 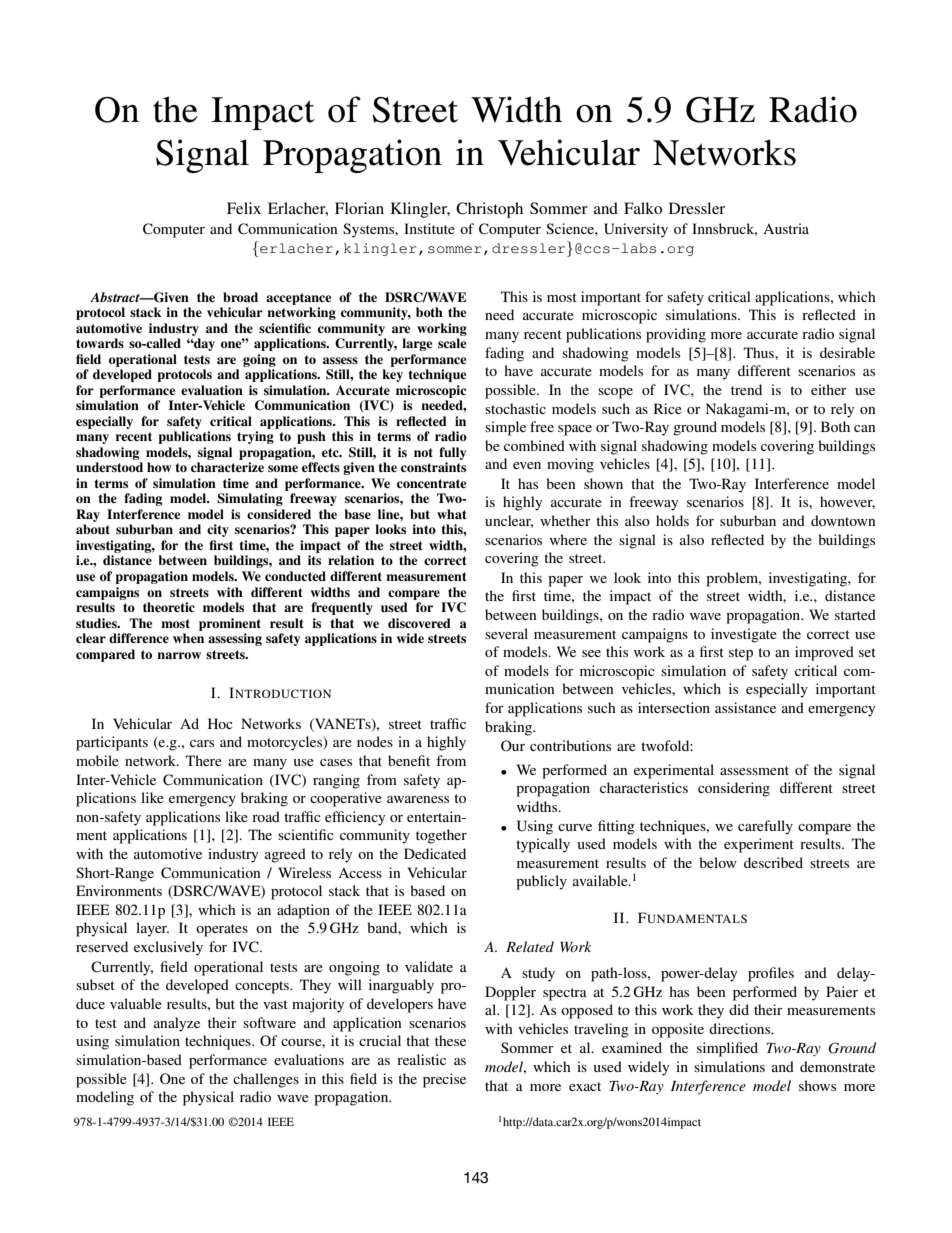 What do you see at coordinates (177, 1024) in the screenshot?
I see `analyze` at bounding box center [177, 1024].
